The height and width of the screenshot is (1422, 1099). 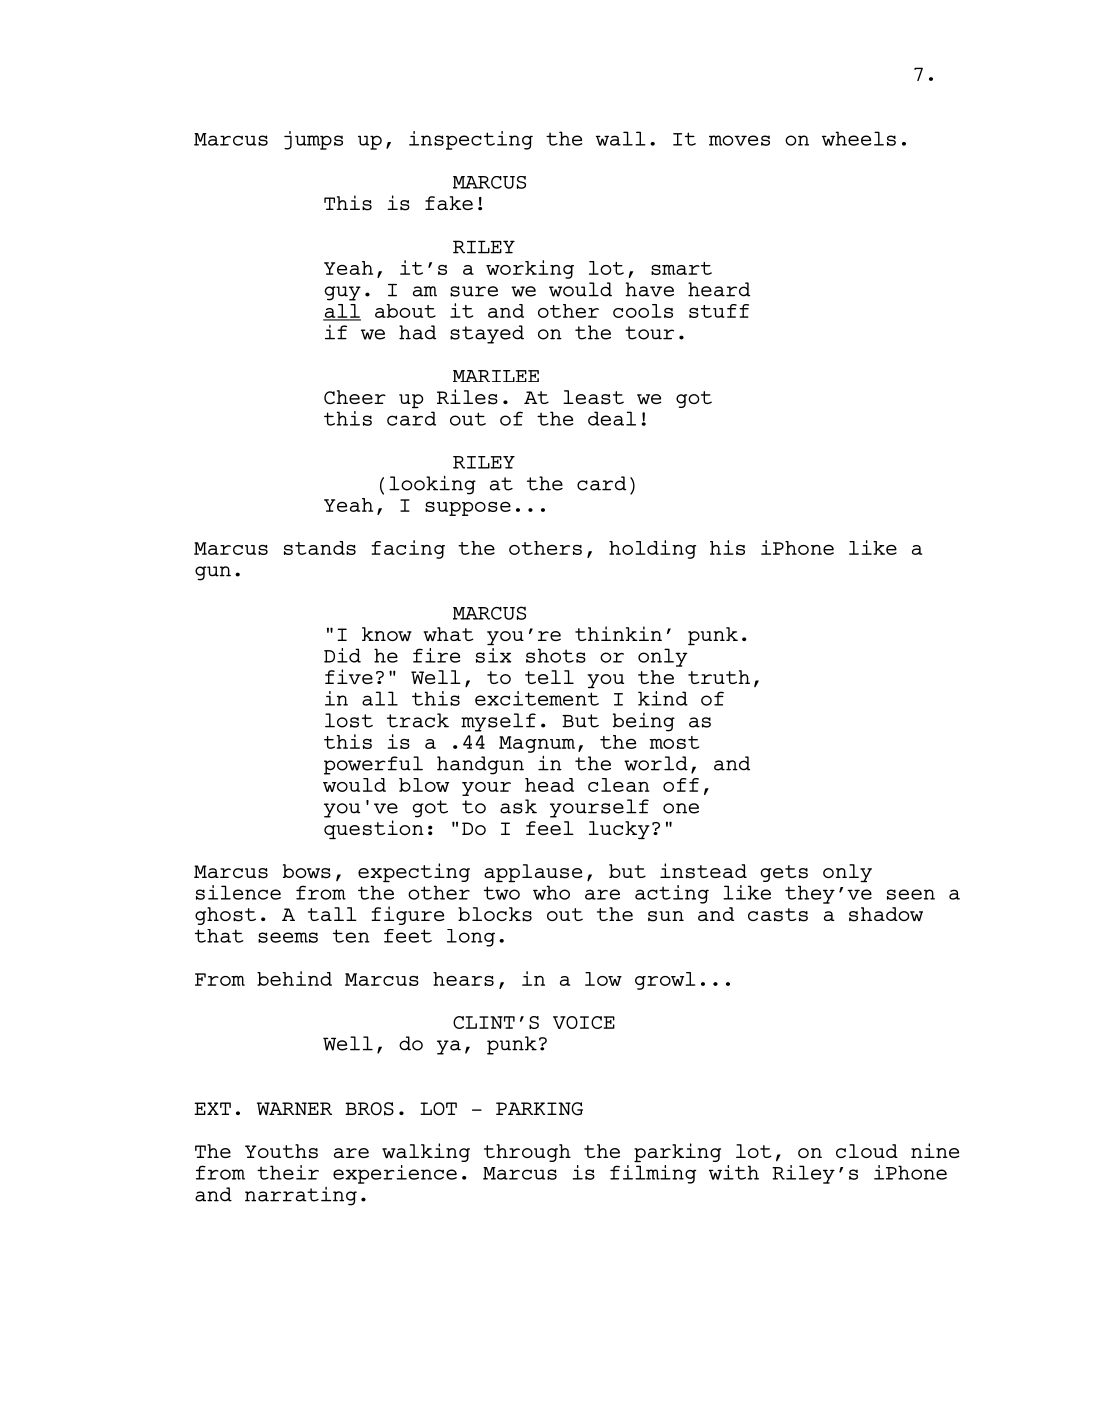 I want to click on their, so click(x=288, y=1172).
